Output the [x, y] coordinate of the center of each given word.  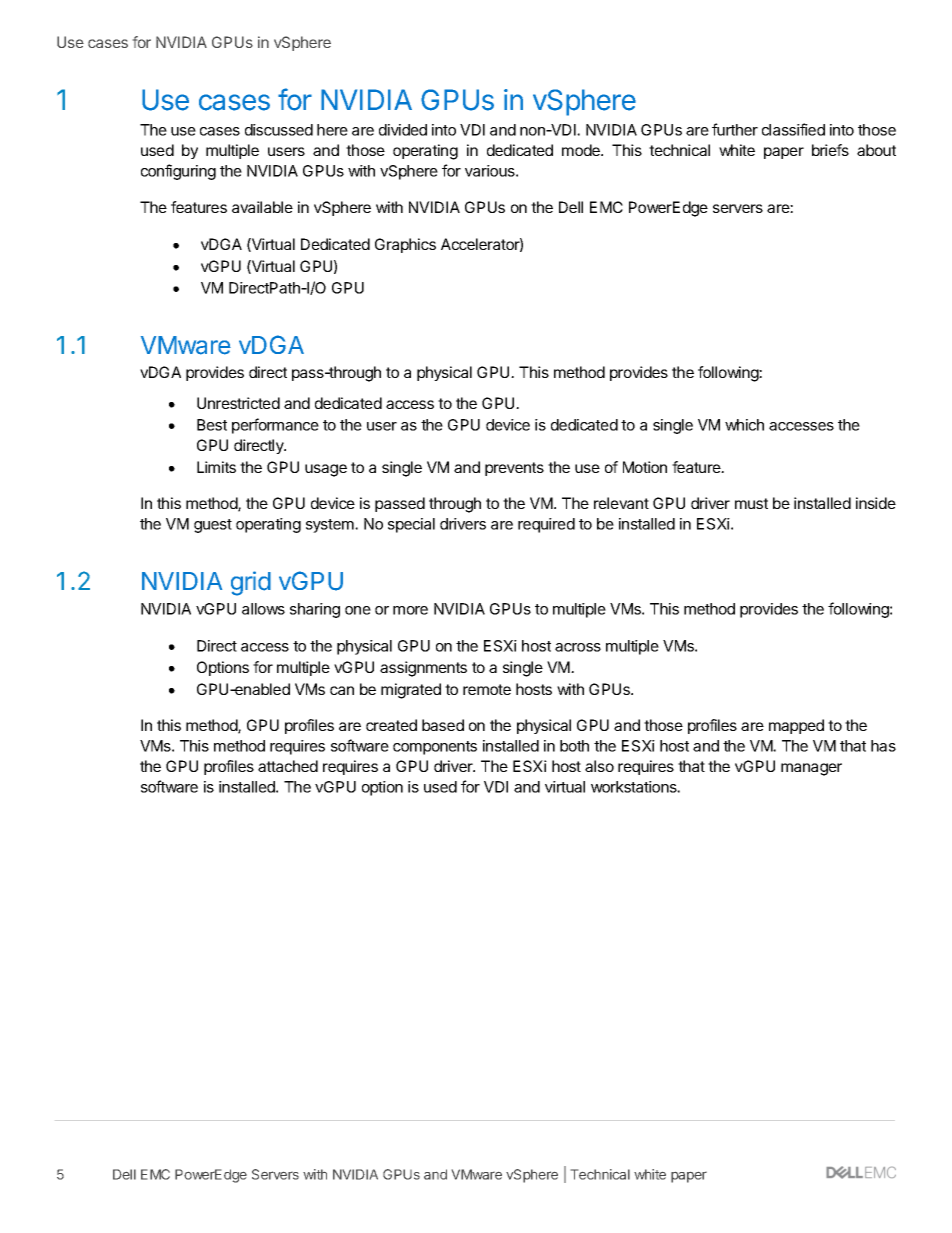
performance [275, 426]
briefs [830, 150]
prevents [514, 469]
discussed [279, 130]
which [744, 425]
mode [582, 150]
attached [288, 766]
